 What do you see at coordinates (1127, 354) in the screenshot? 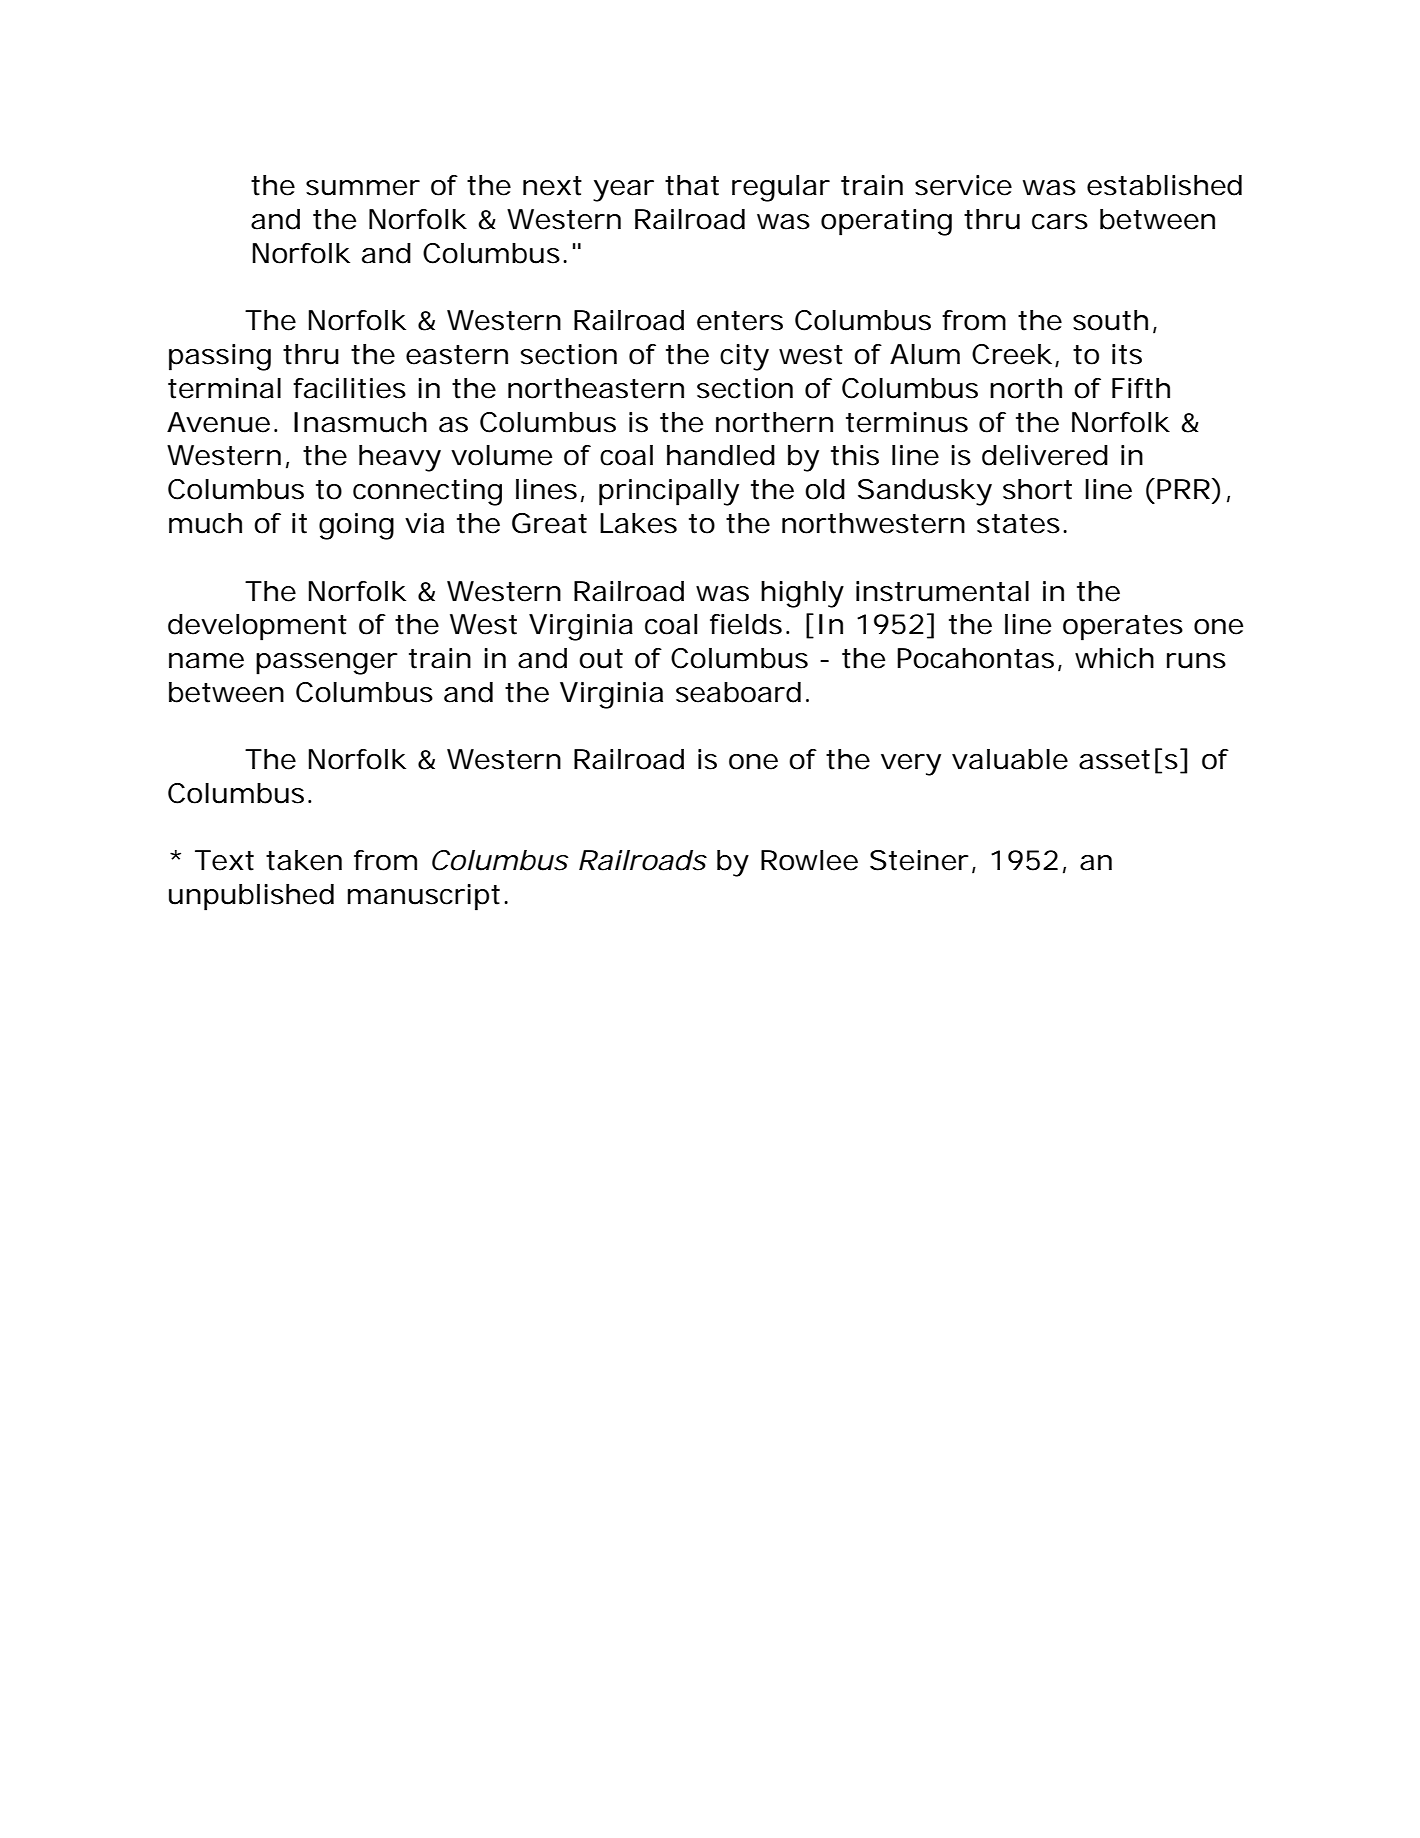
I see `its` at bounding box center [1127, 354].
